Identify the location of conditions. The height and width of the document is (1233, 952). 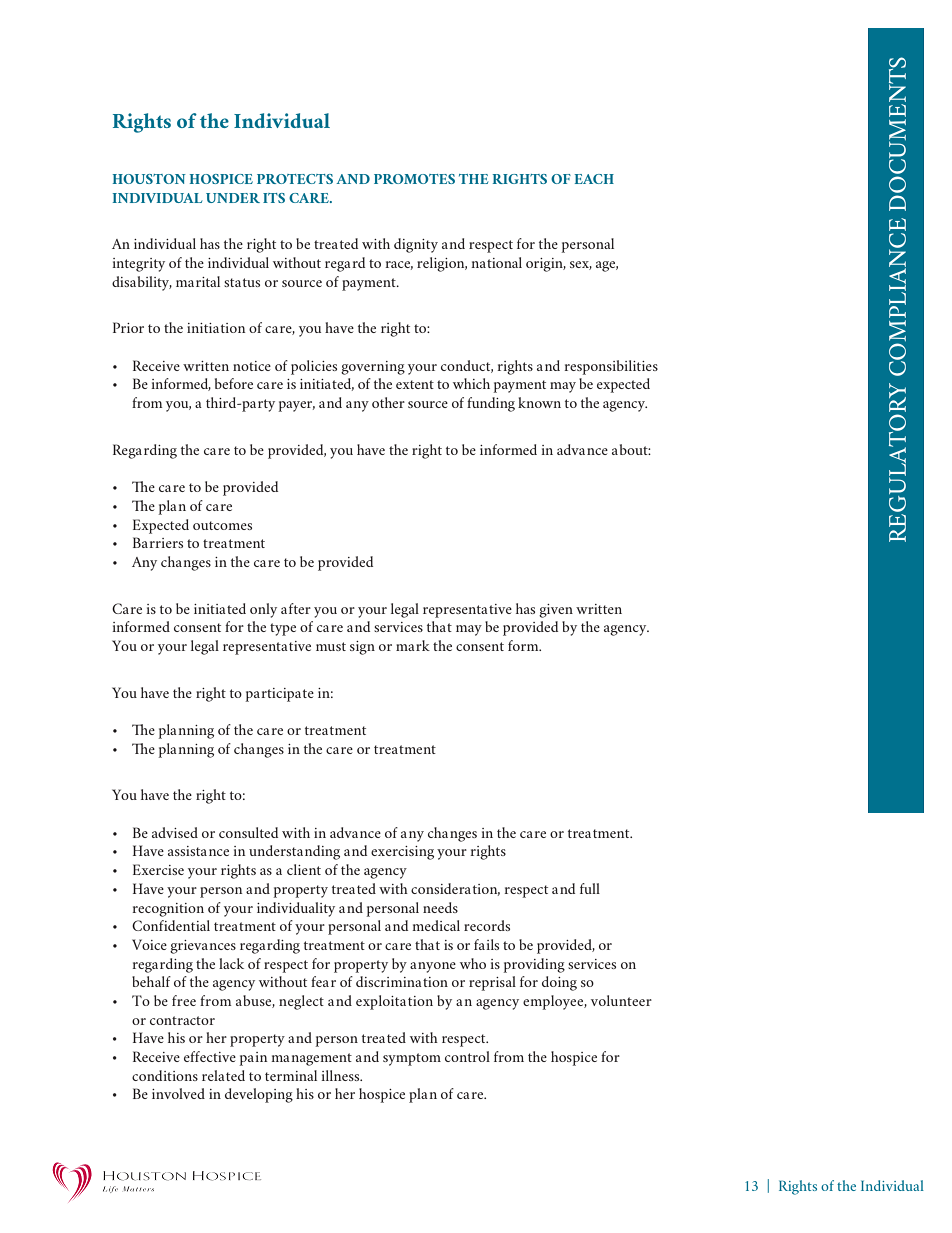
(165, 1075).
